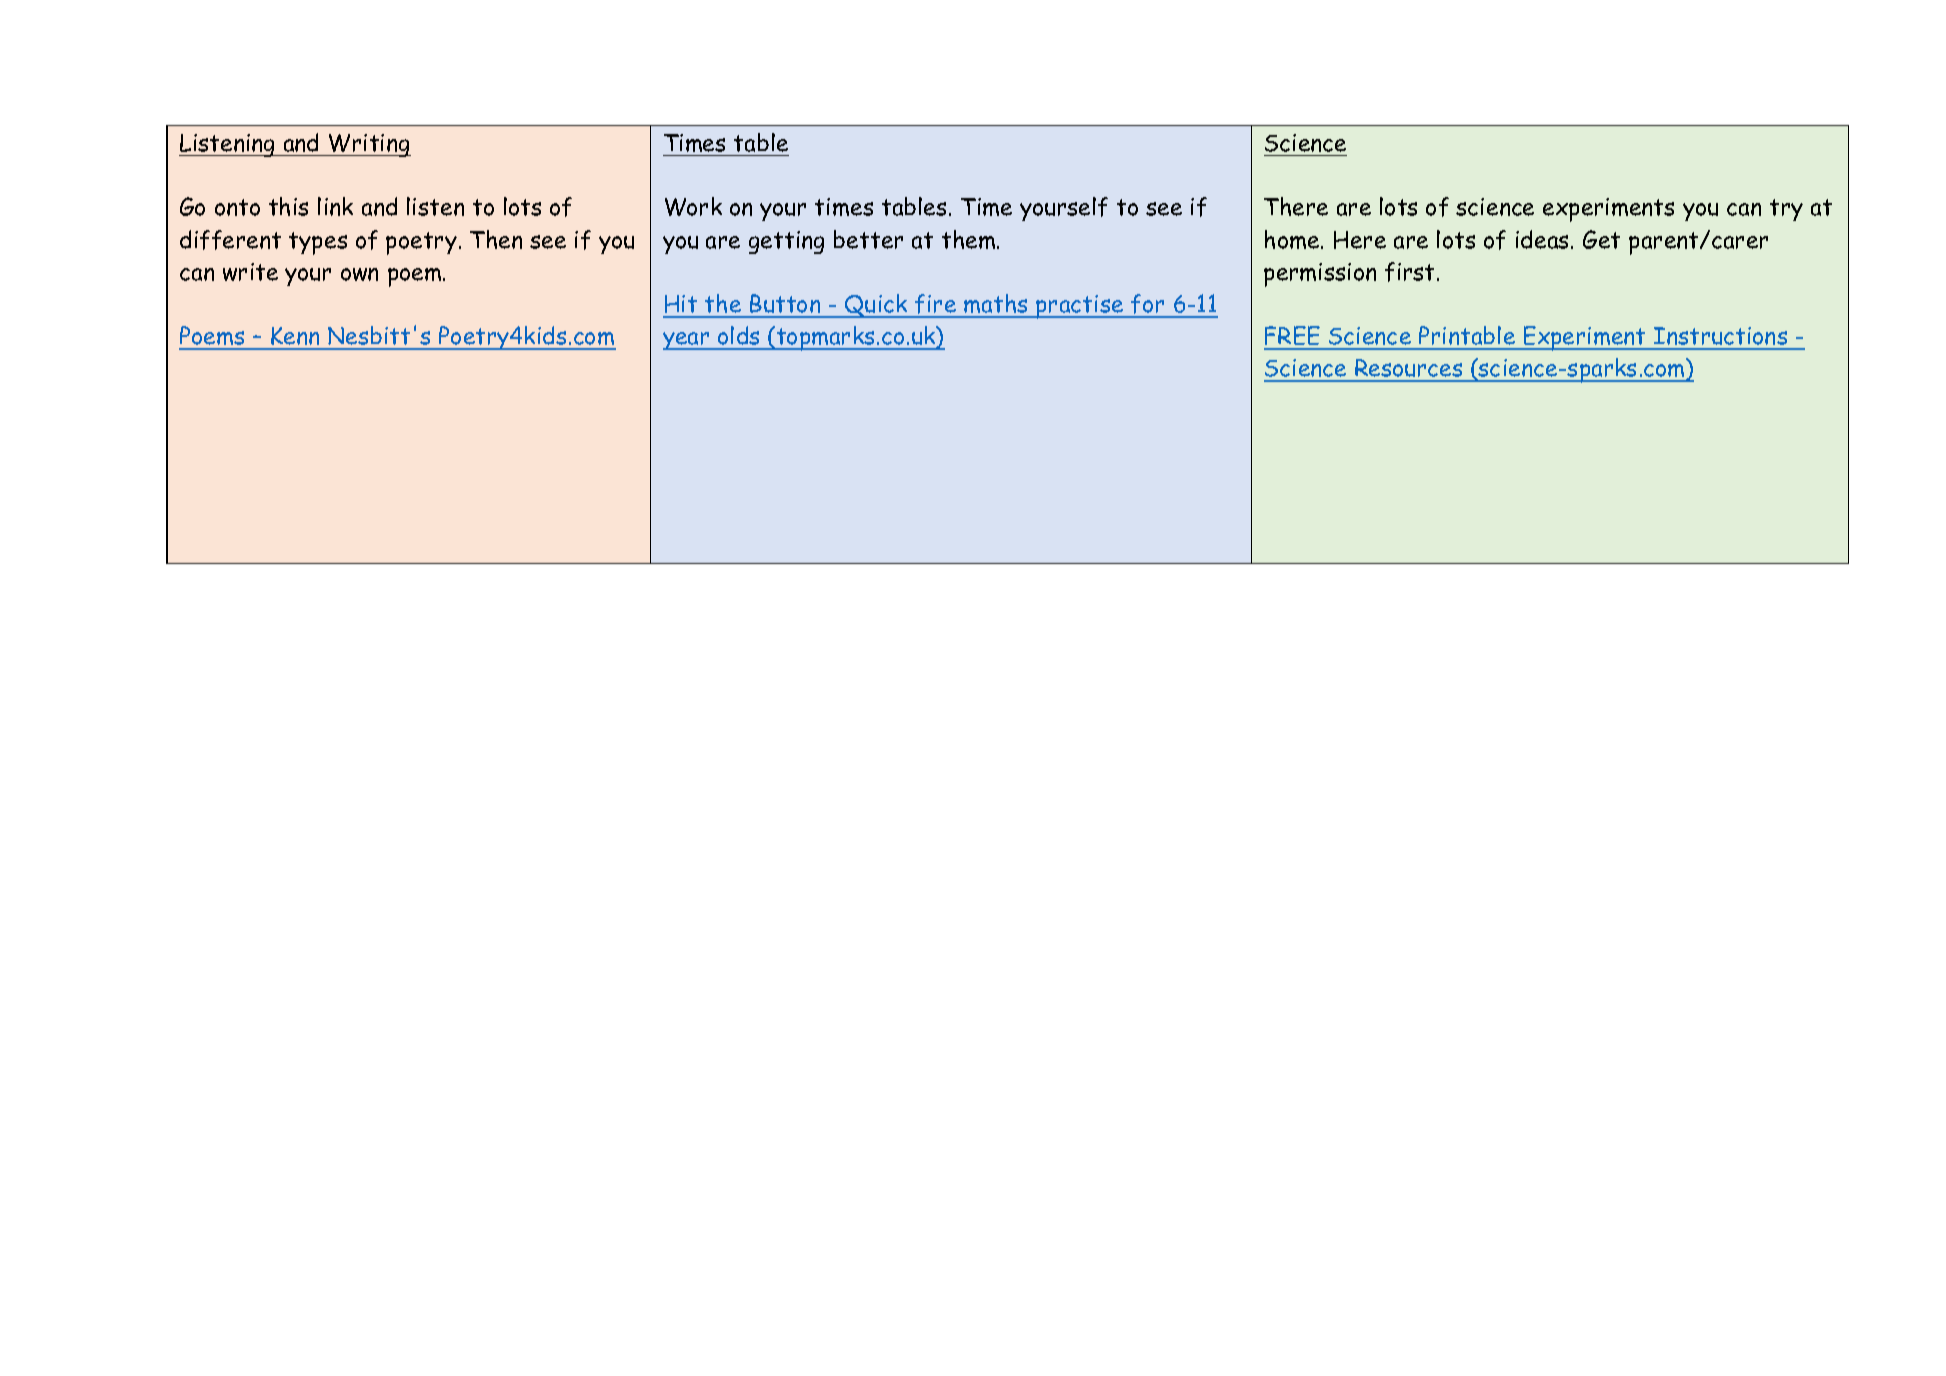 This image has height=1376, width=1946. Describe the element at coordinates (1409, 272) in the image. I see `first` at that location.
